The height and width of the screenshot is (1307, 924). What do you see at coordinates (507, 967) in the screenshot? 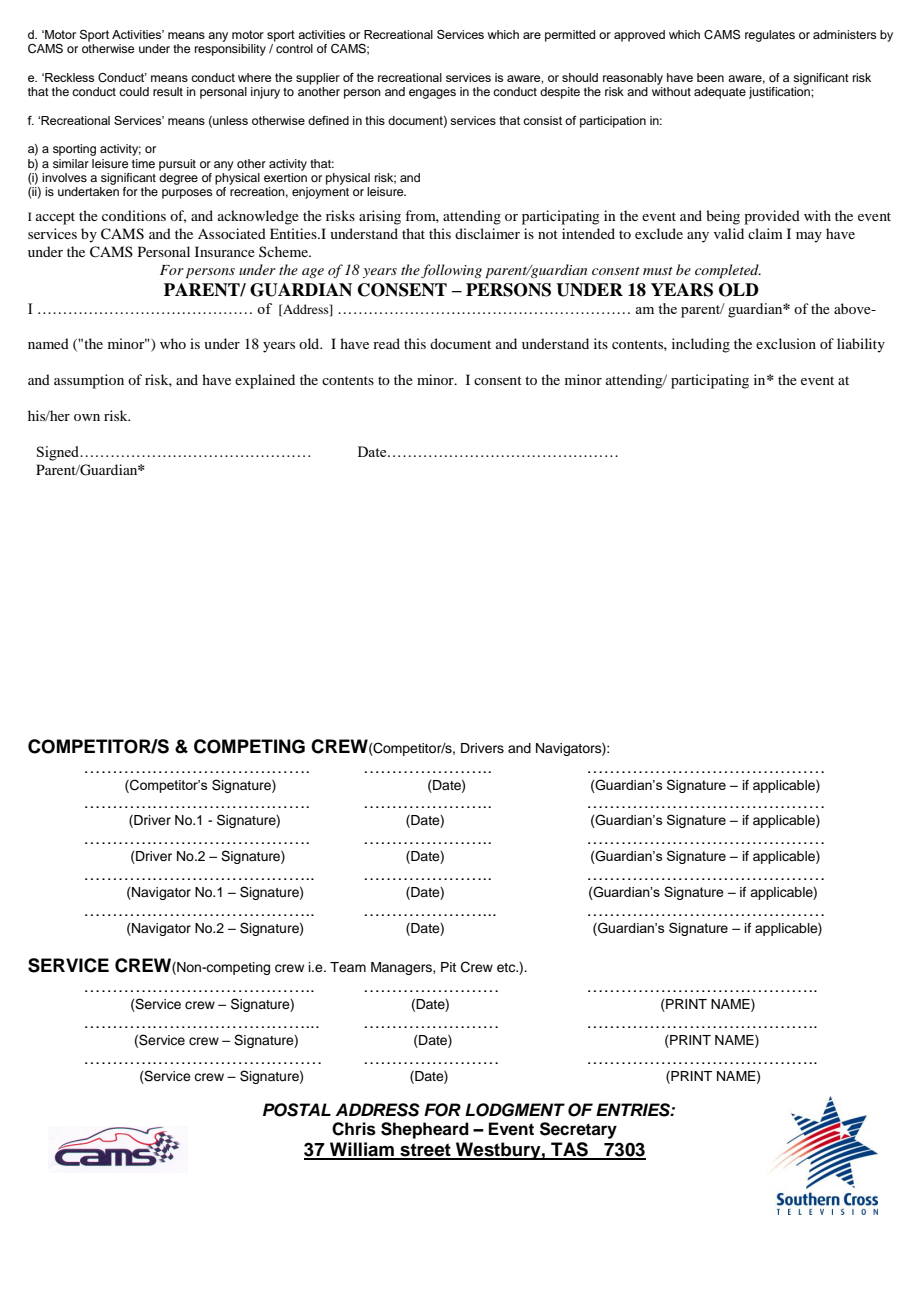
I see `etc` at bounding box center [507, 967].
